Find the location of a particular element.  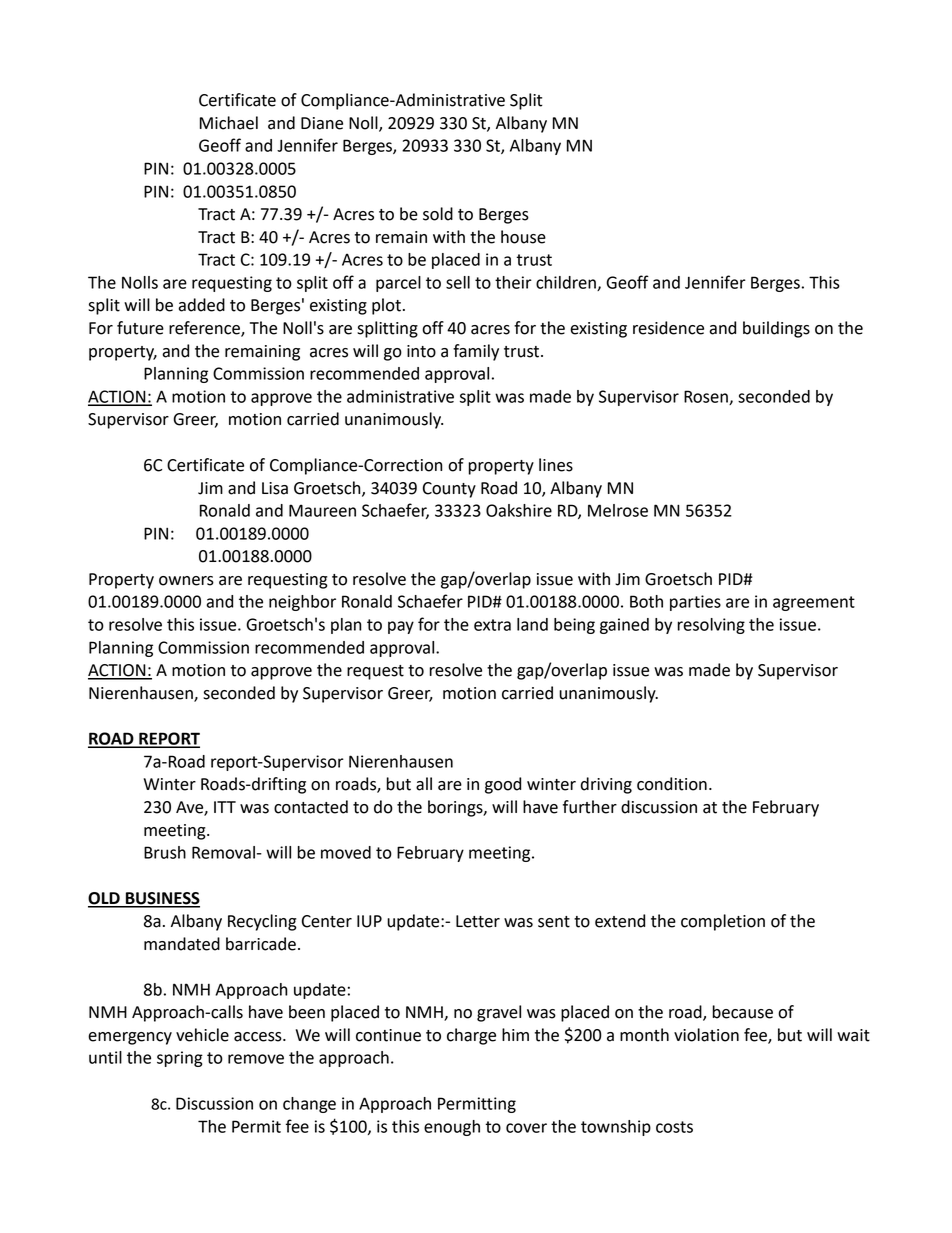

Lisa is located at coordinates (275, 488).
